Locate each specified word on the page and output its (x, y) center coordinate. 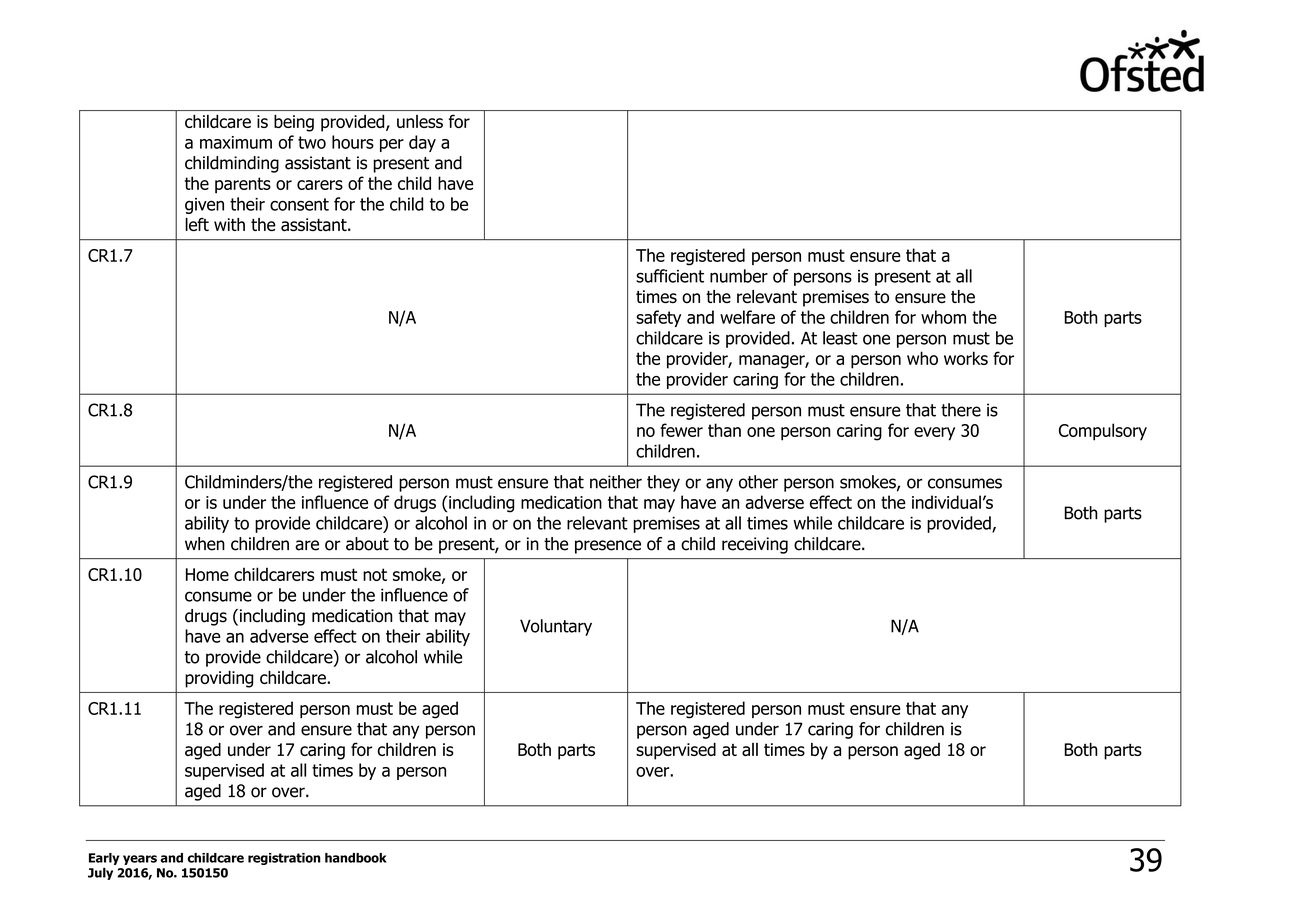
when (205, 544)
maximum (236, 142)
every (934, 434)
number (739, 276)
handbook (356, 858)
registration (284, 859)
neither (616, 482)
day (422, 143)
